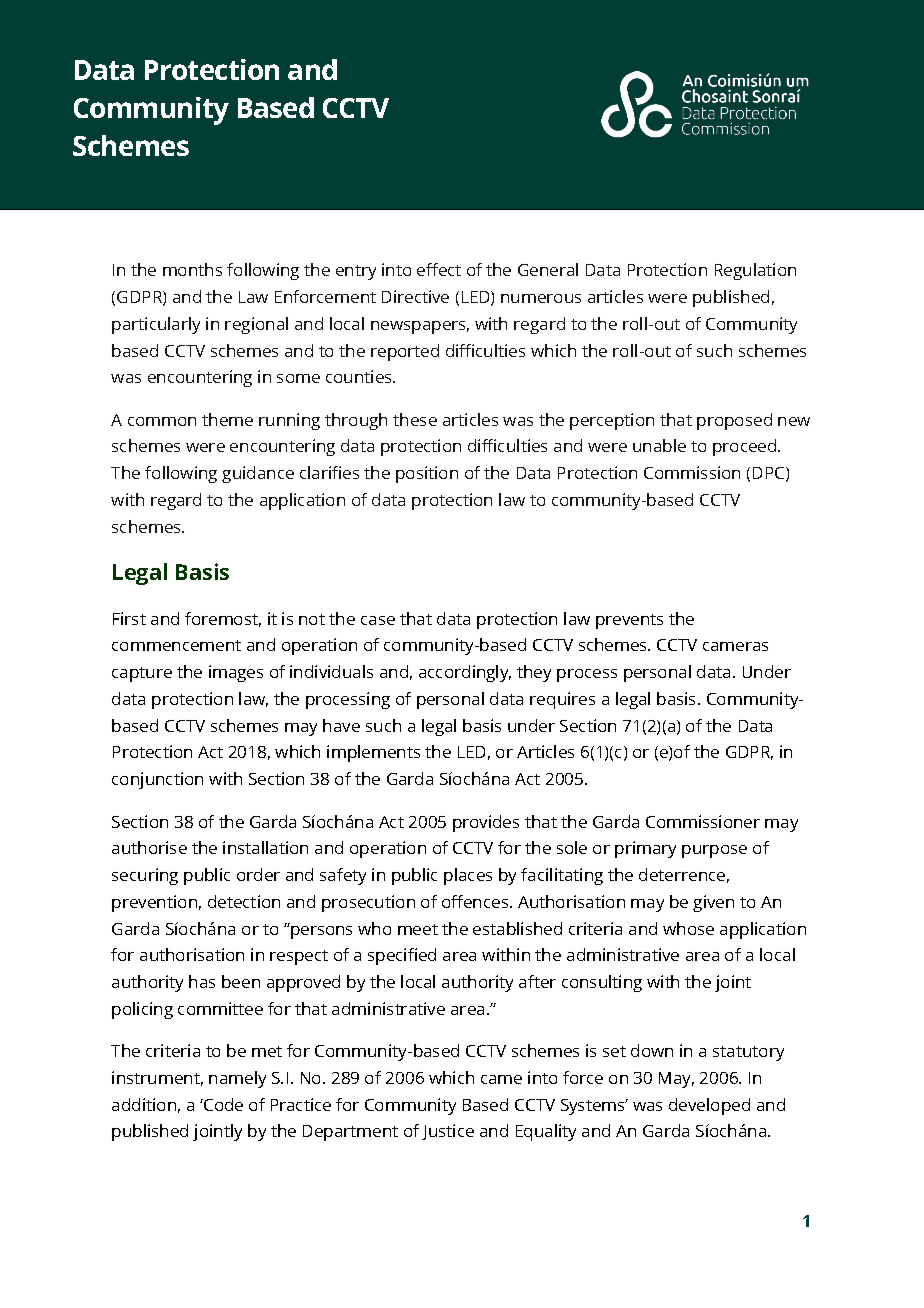  Describe the element at coordinates (713, 903) in the screenshot. I see `given` at that location.
